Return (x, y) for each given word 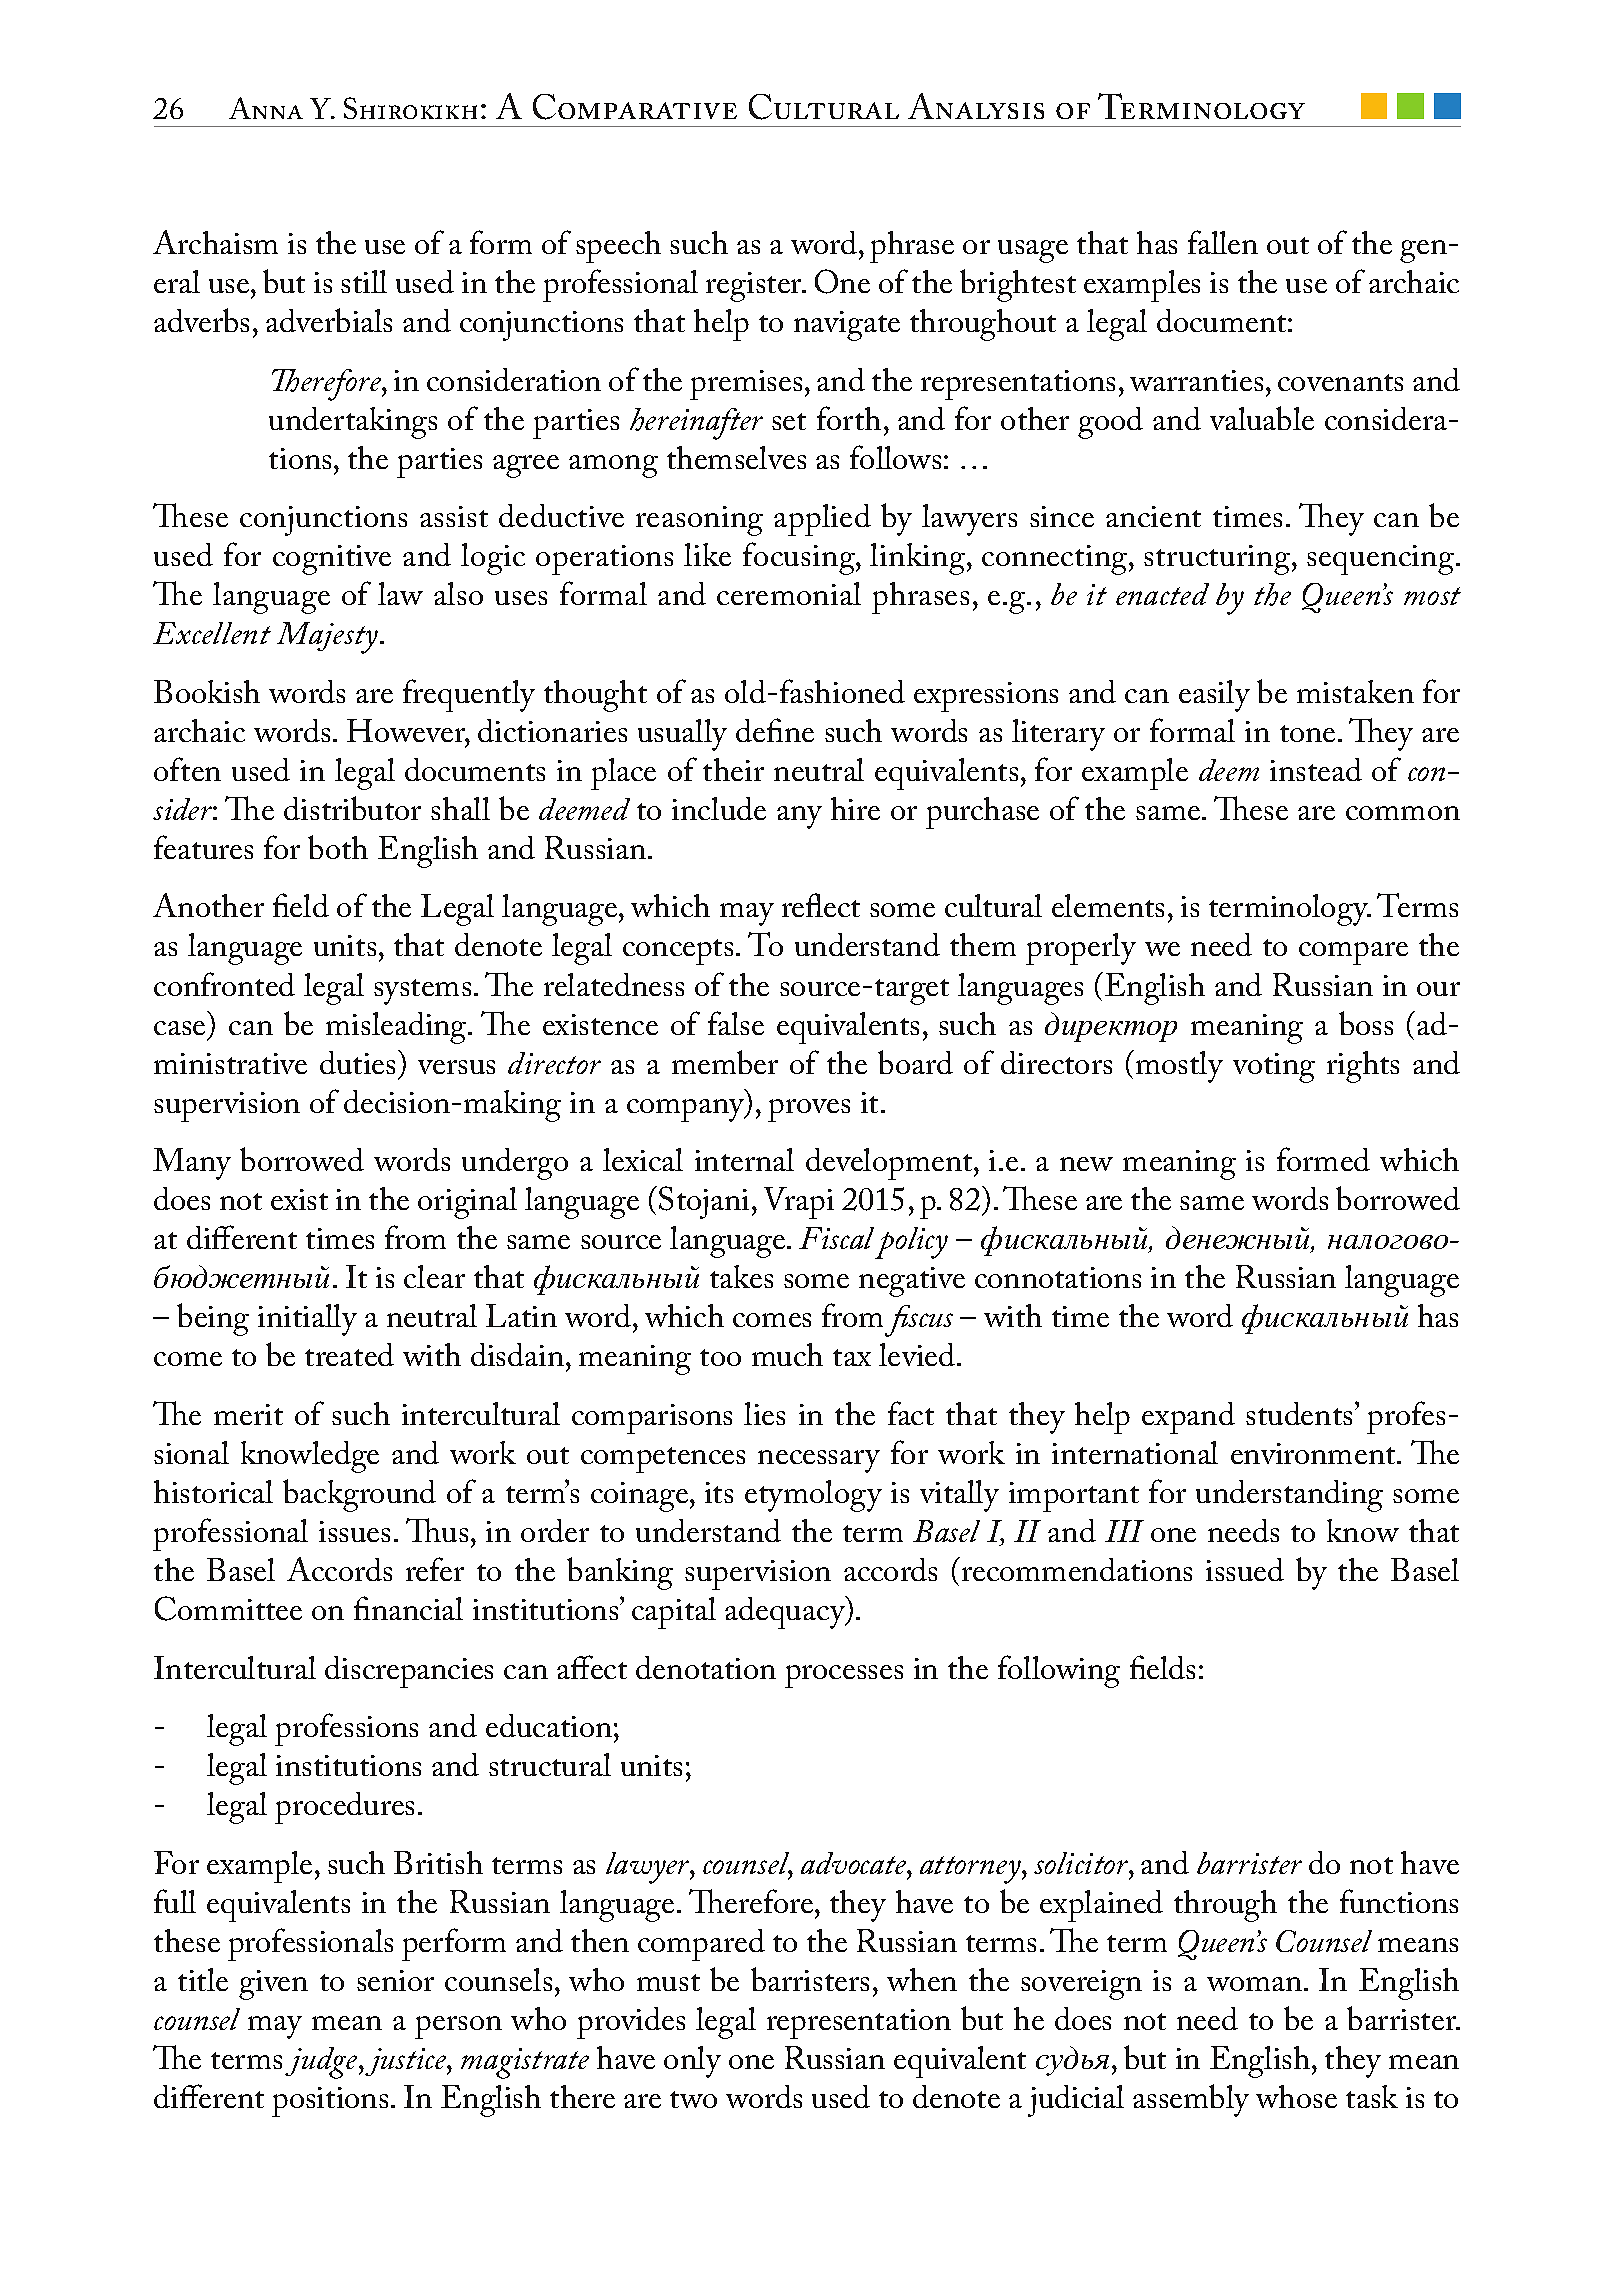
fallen (1223, 242)
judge (322, 2063)
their (733, 769)
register (755, 287)
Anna (266, 108)
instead (1316, 769)
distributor (352, 808)
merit (248, 1414)
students (1299, 1413)
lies (764, 1413)
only (692, 2062)
